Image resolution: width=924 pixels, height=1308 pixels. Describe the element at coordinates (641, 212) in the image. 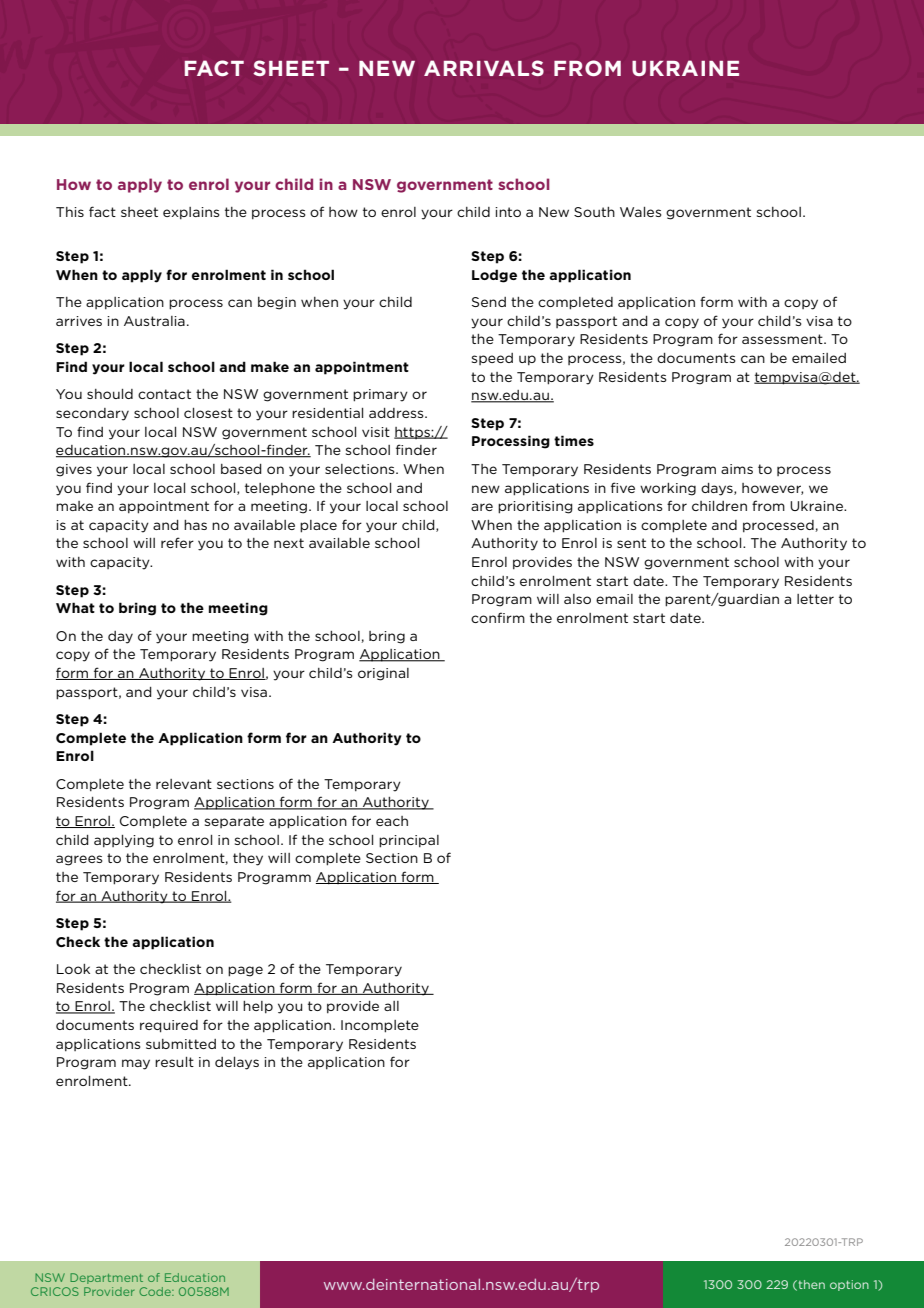

I see `Wales` at that location.
